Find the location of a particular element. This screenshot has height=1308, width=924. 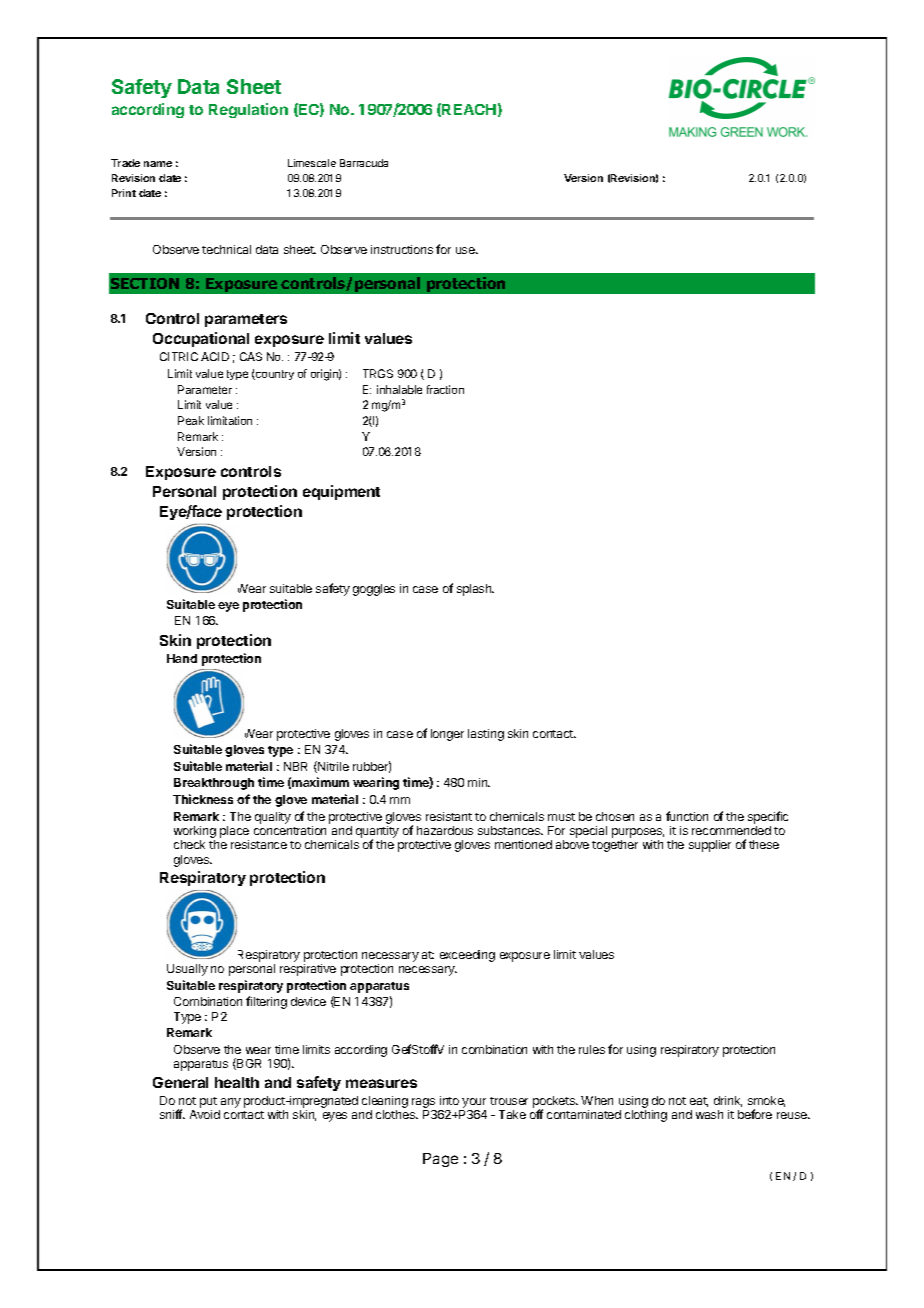

Avoid is located at coordinates (205, 1114).
